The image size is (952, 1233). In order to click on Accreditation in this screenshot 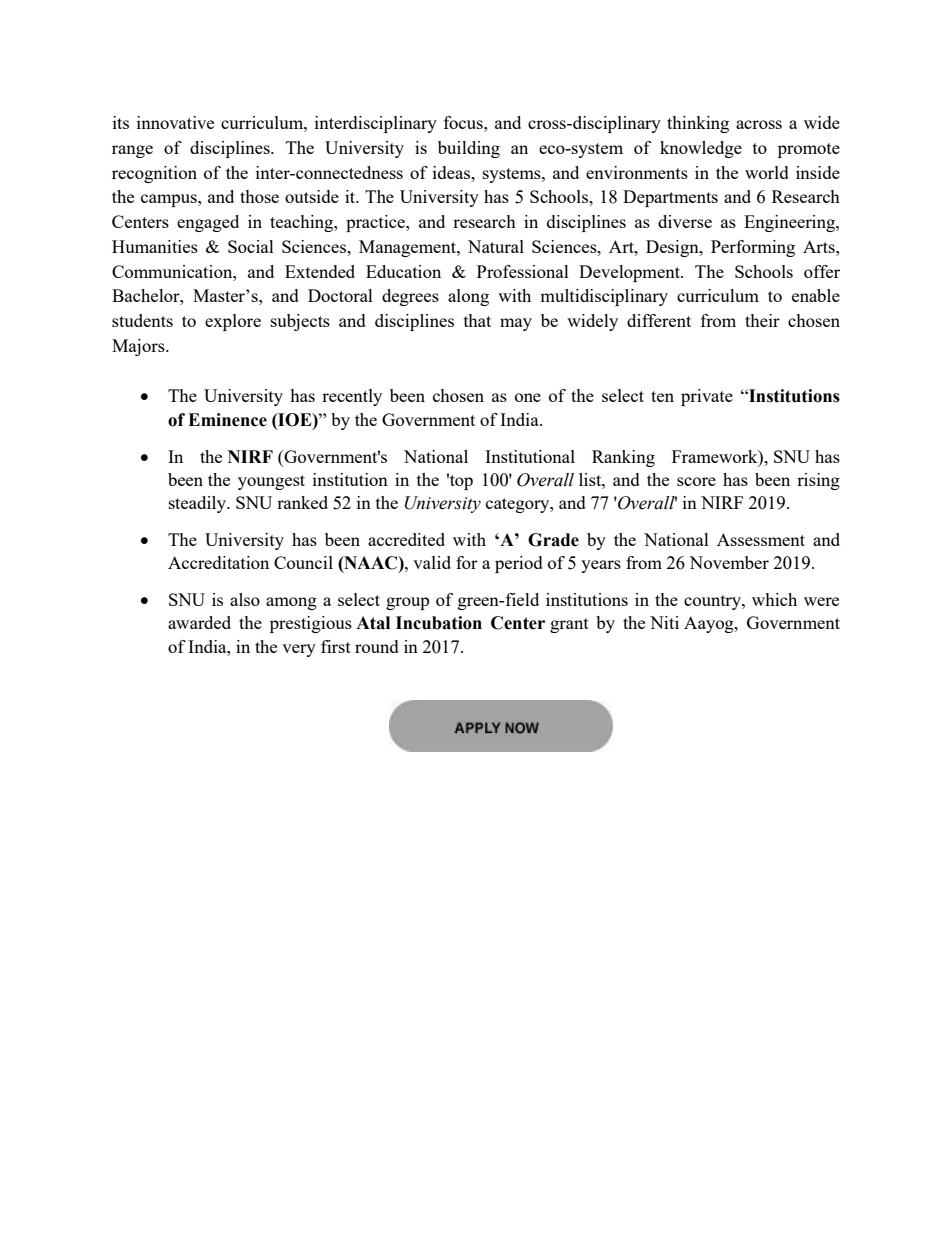, I will do `click(218, 562)`.
